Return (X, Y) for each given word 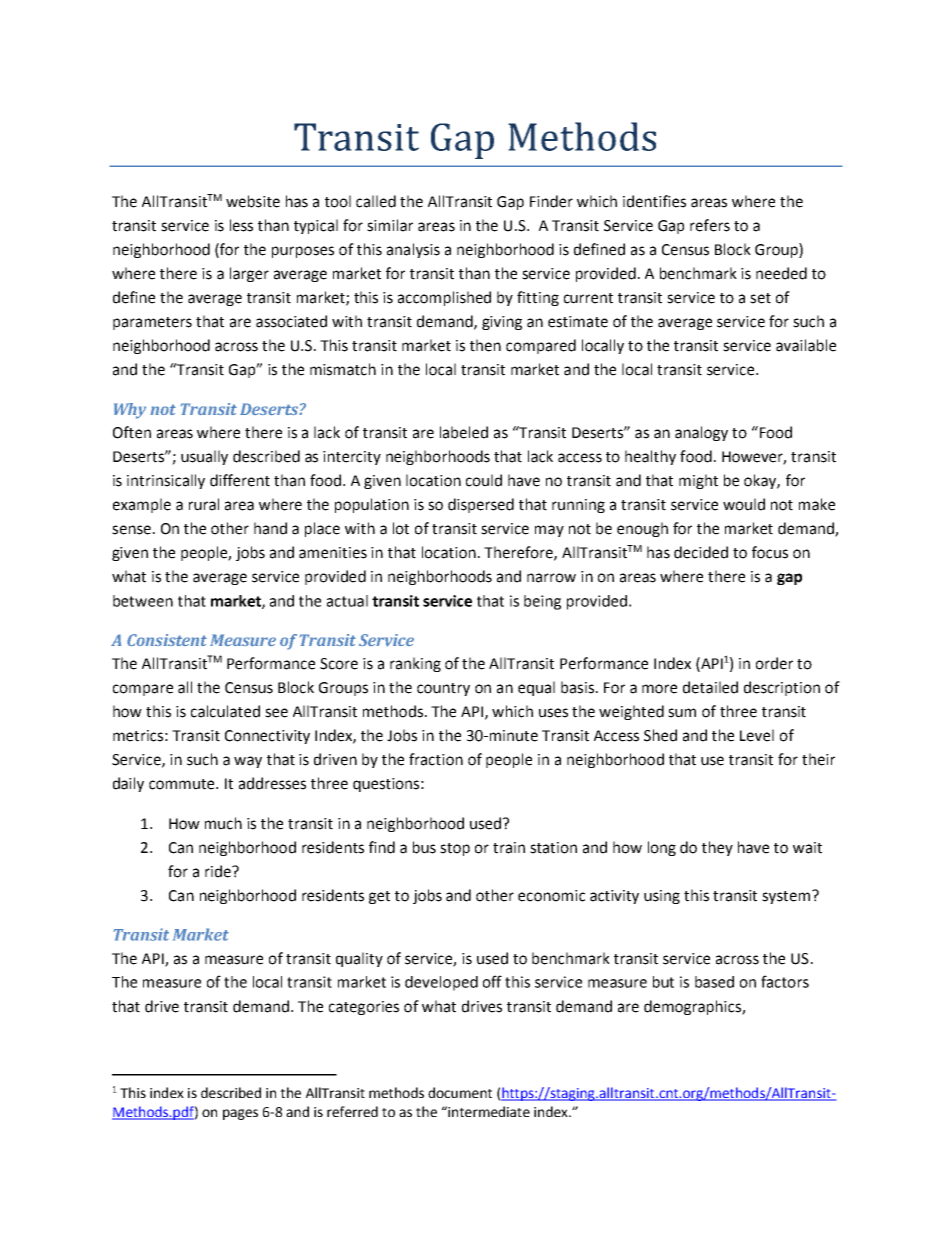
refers (710, 225)
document (460, 1092)
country (443, 689)
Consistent (167, 640)
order (774, 663)
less (241, 225)
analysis (413, 250)
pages (240, 1114)
